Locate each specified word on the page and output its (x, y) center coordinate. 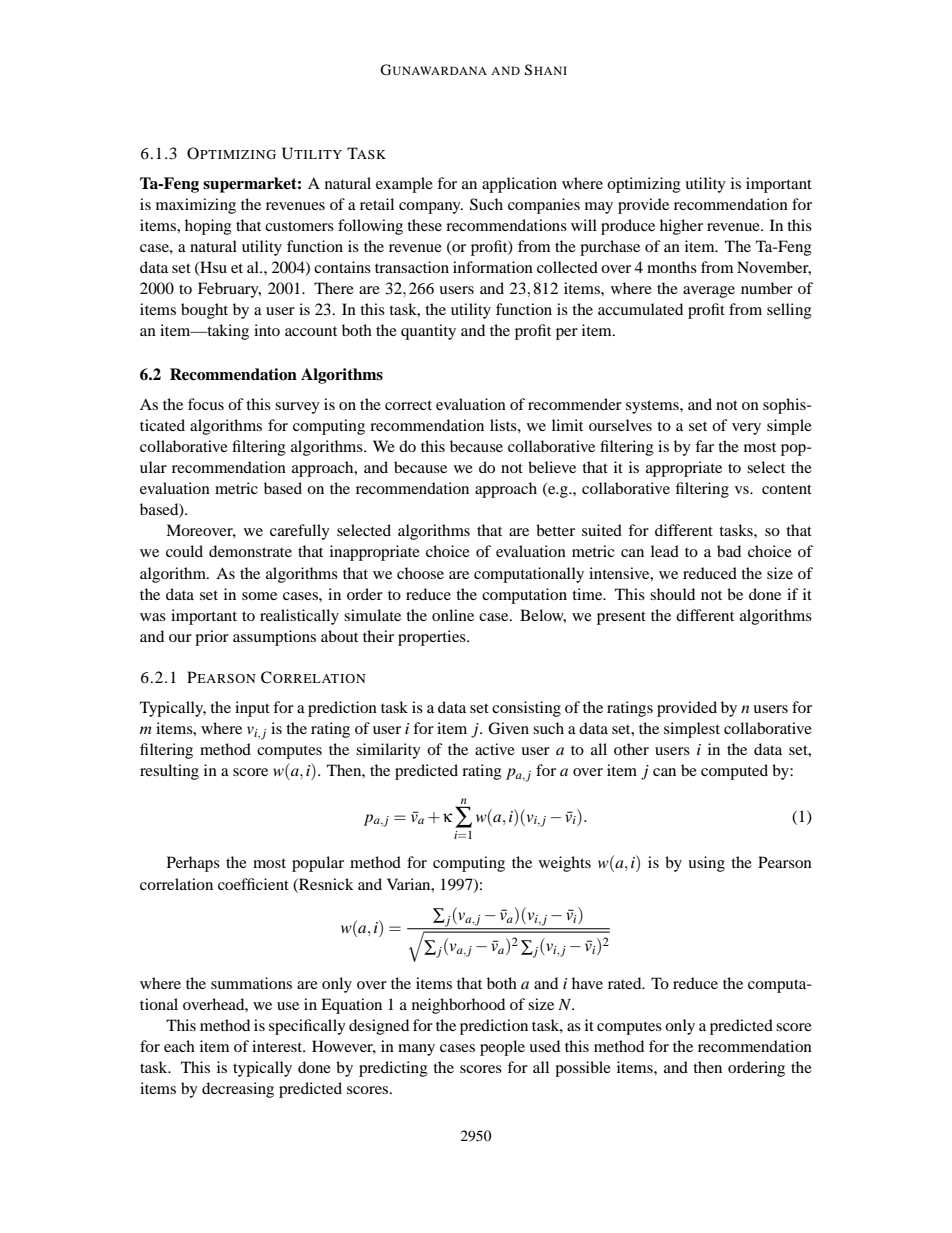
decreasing (238, 1090)
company (431, 208)
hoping (208, 227)
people (502, 1048)
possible (583, 1069)
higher (681, 227)
